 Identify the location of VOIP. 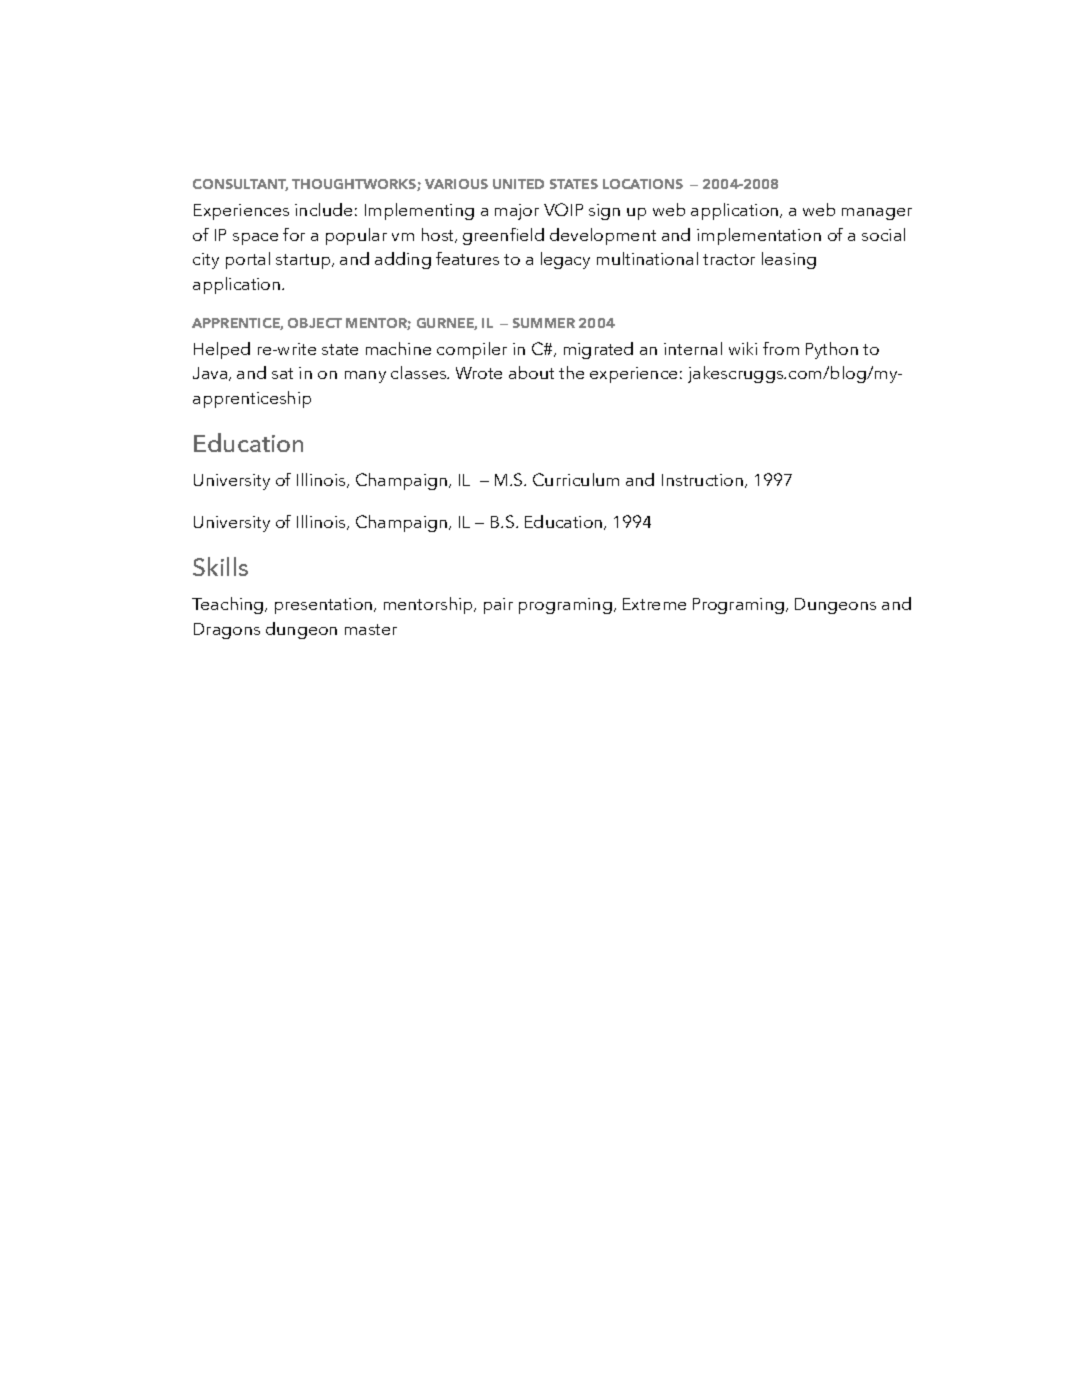
(563, 209).
